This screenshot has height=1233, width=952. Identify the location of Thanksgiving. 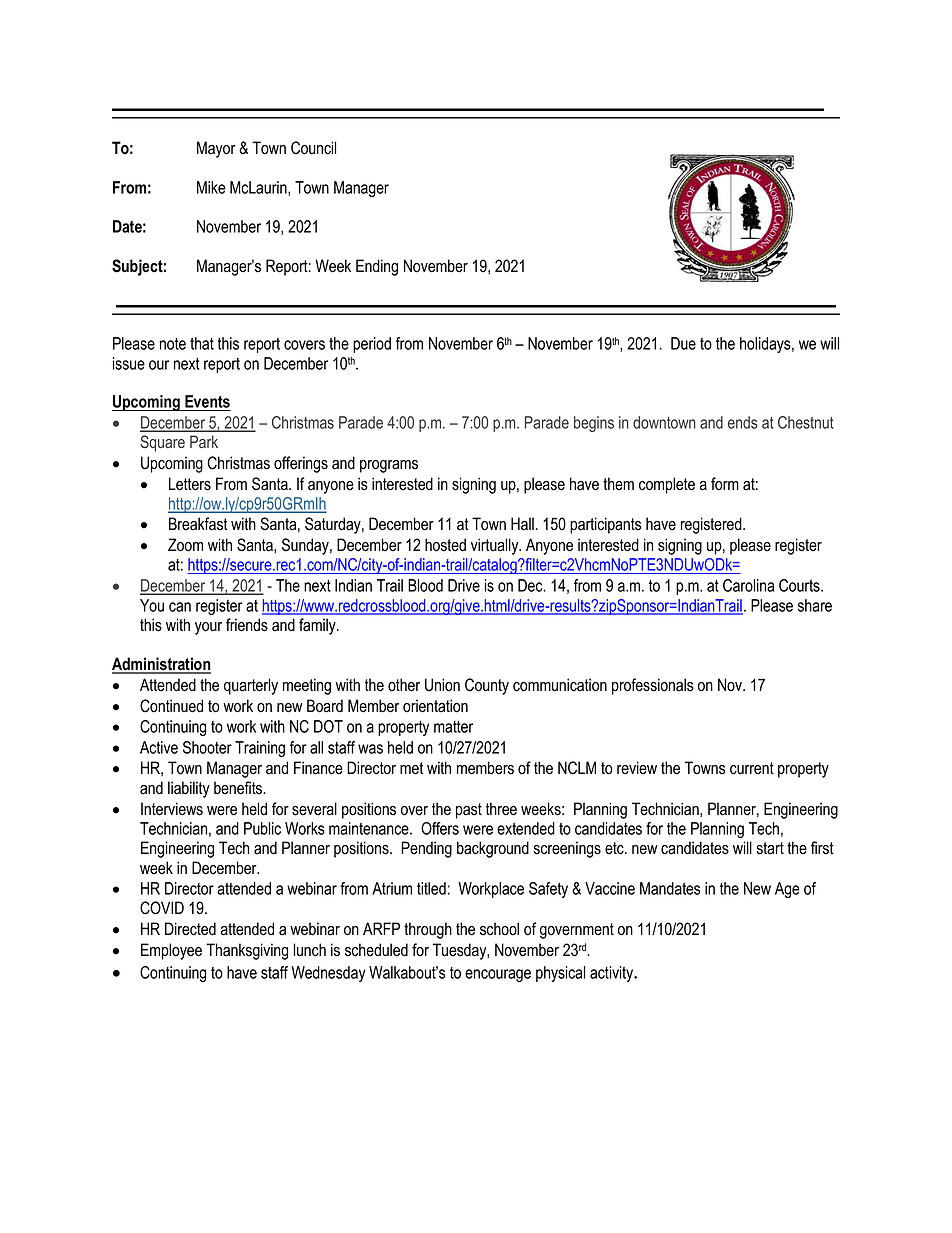
(247, 951).
